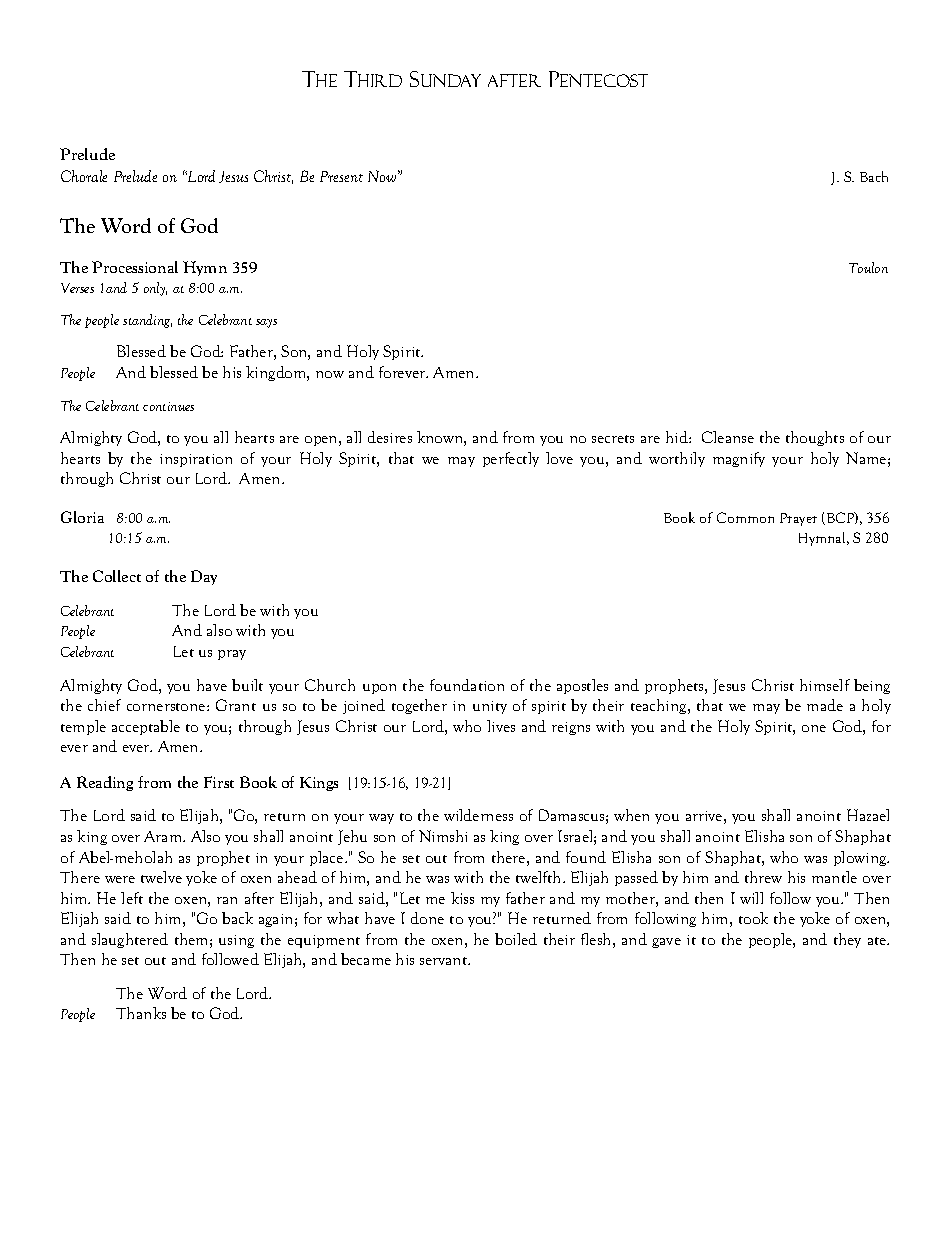 The image size is (952, 1233). What do you see at coordinates (196, 460) in the screenshot?
I see `inspiration` at bounding box center [196, 460].
